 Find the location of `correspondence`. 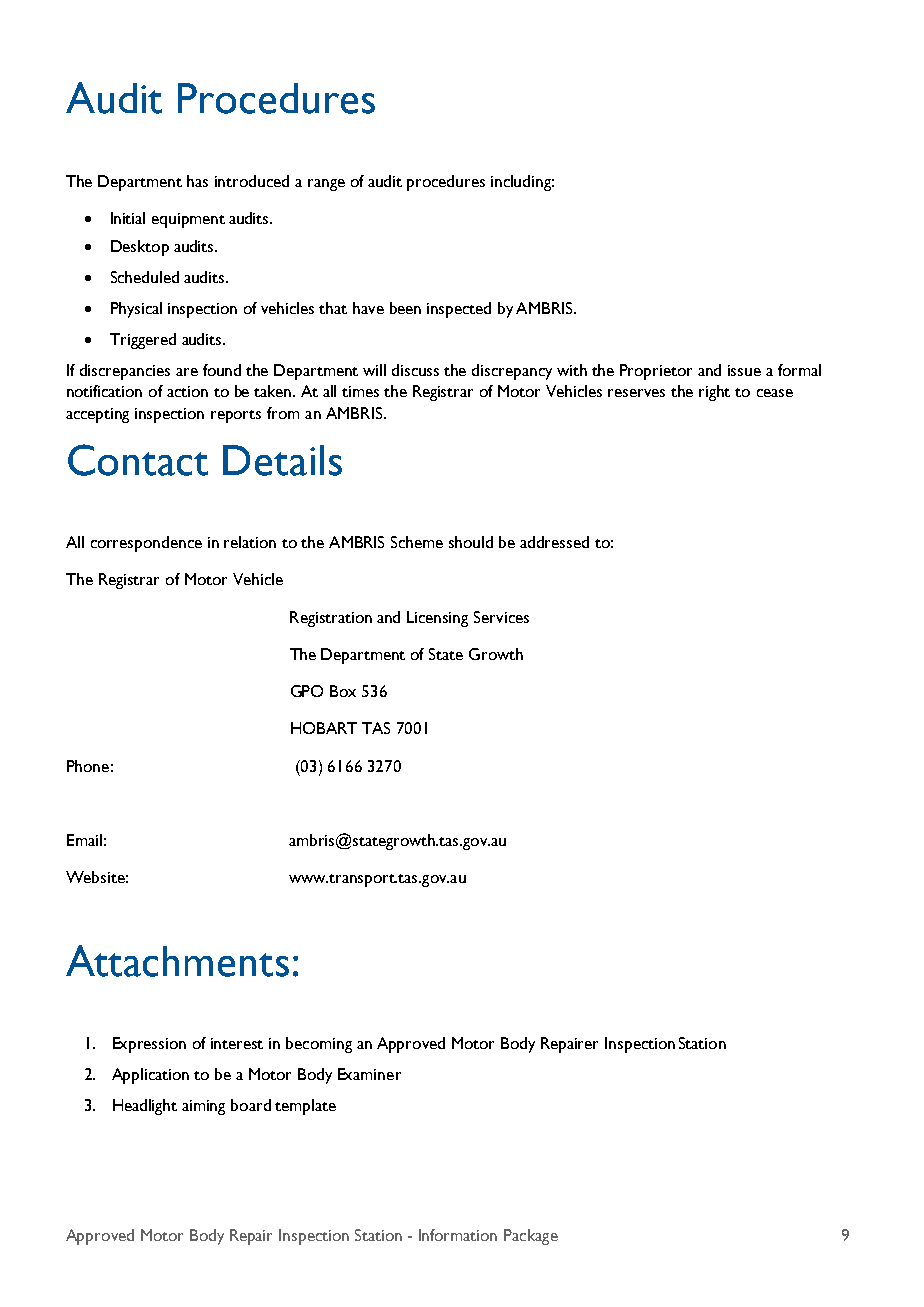

correspondence is located at coordinates (146, 544).
